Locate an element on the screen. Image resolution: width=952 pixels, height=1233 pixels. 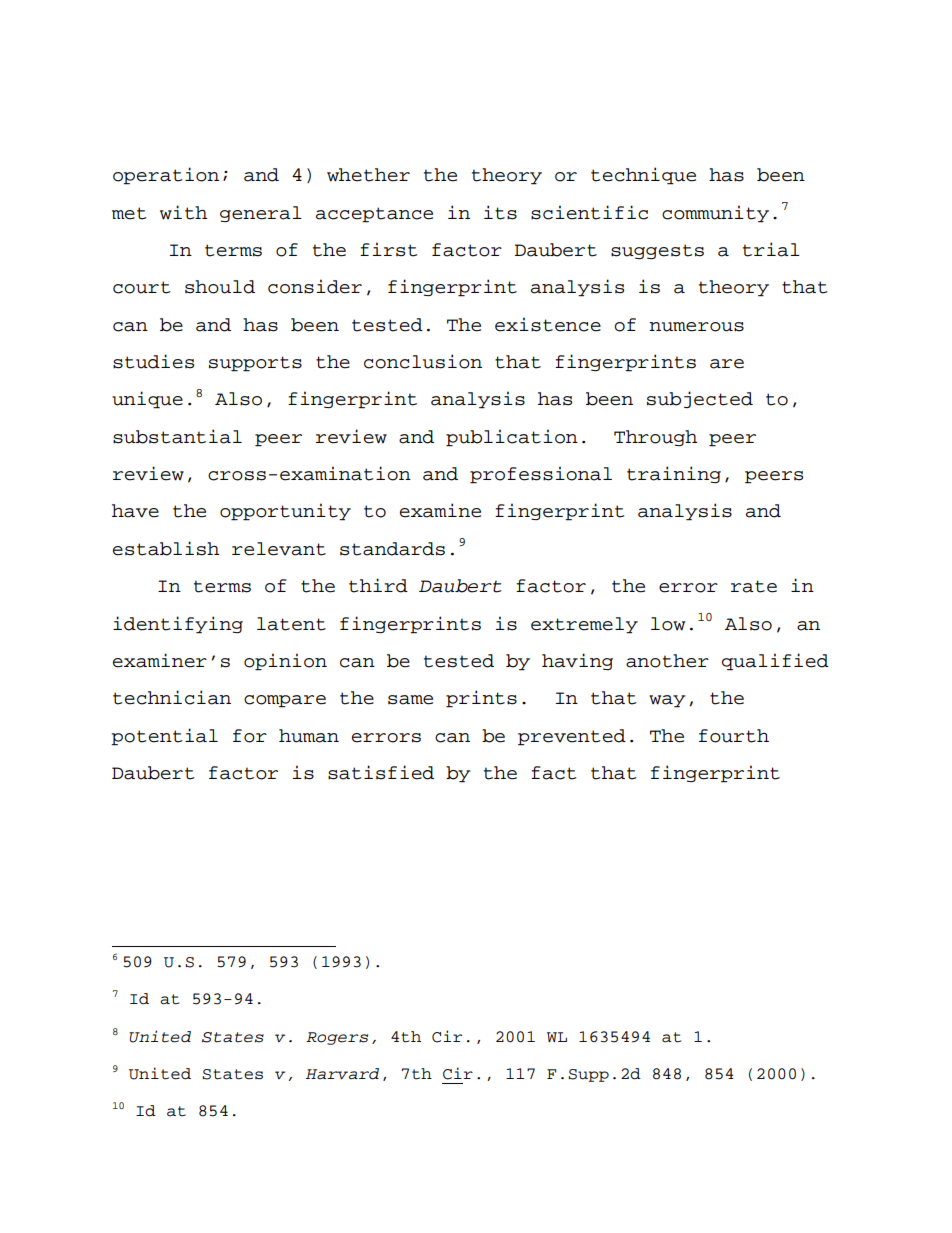
Rogers is located at coordinates (337, 1038).
